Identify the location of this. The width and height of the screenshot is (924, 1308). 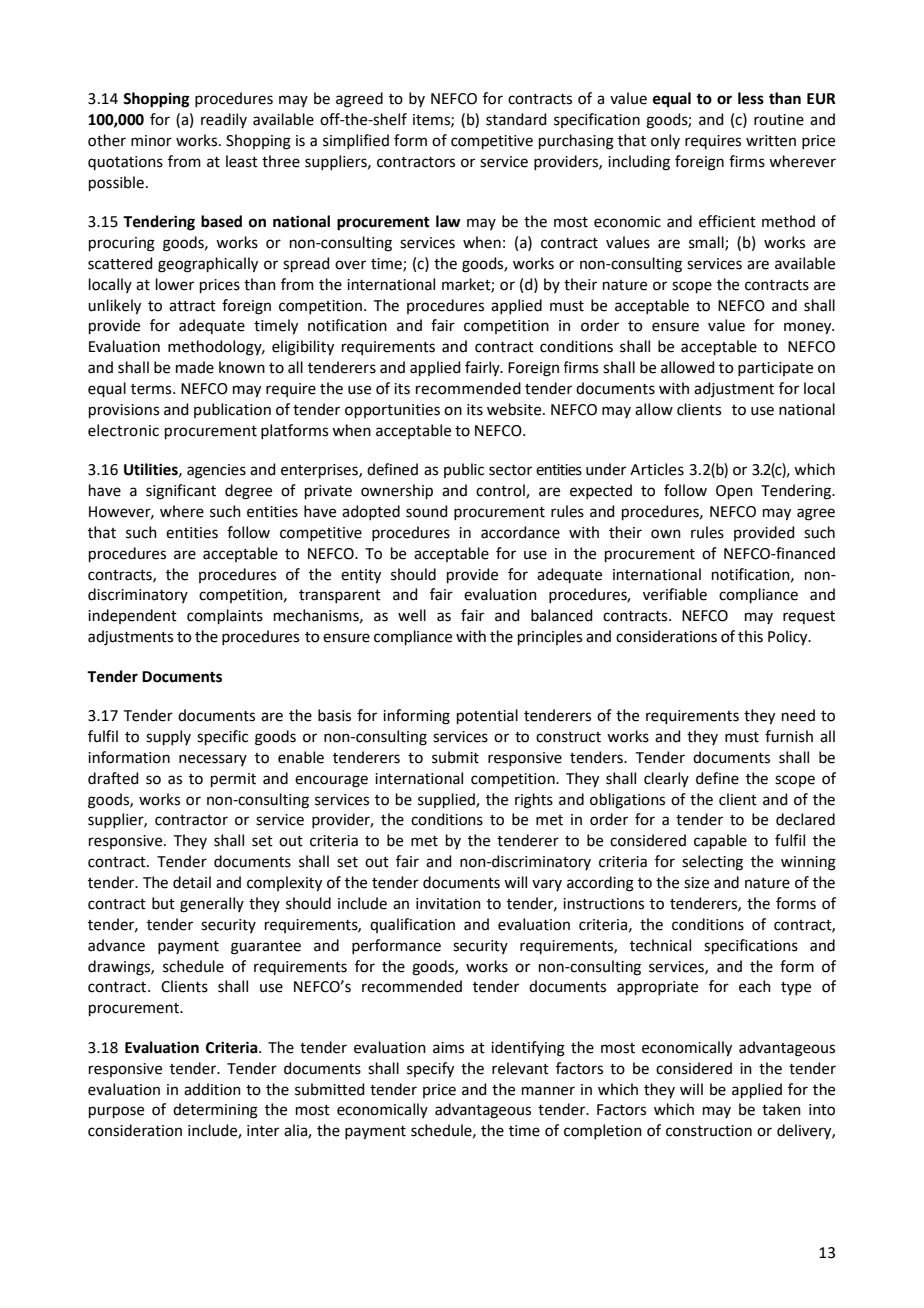
(750, 636).
